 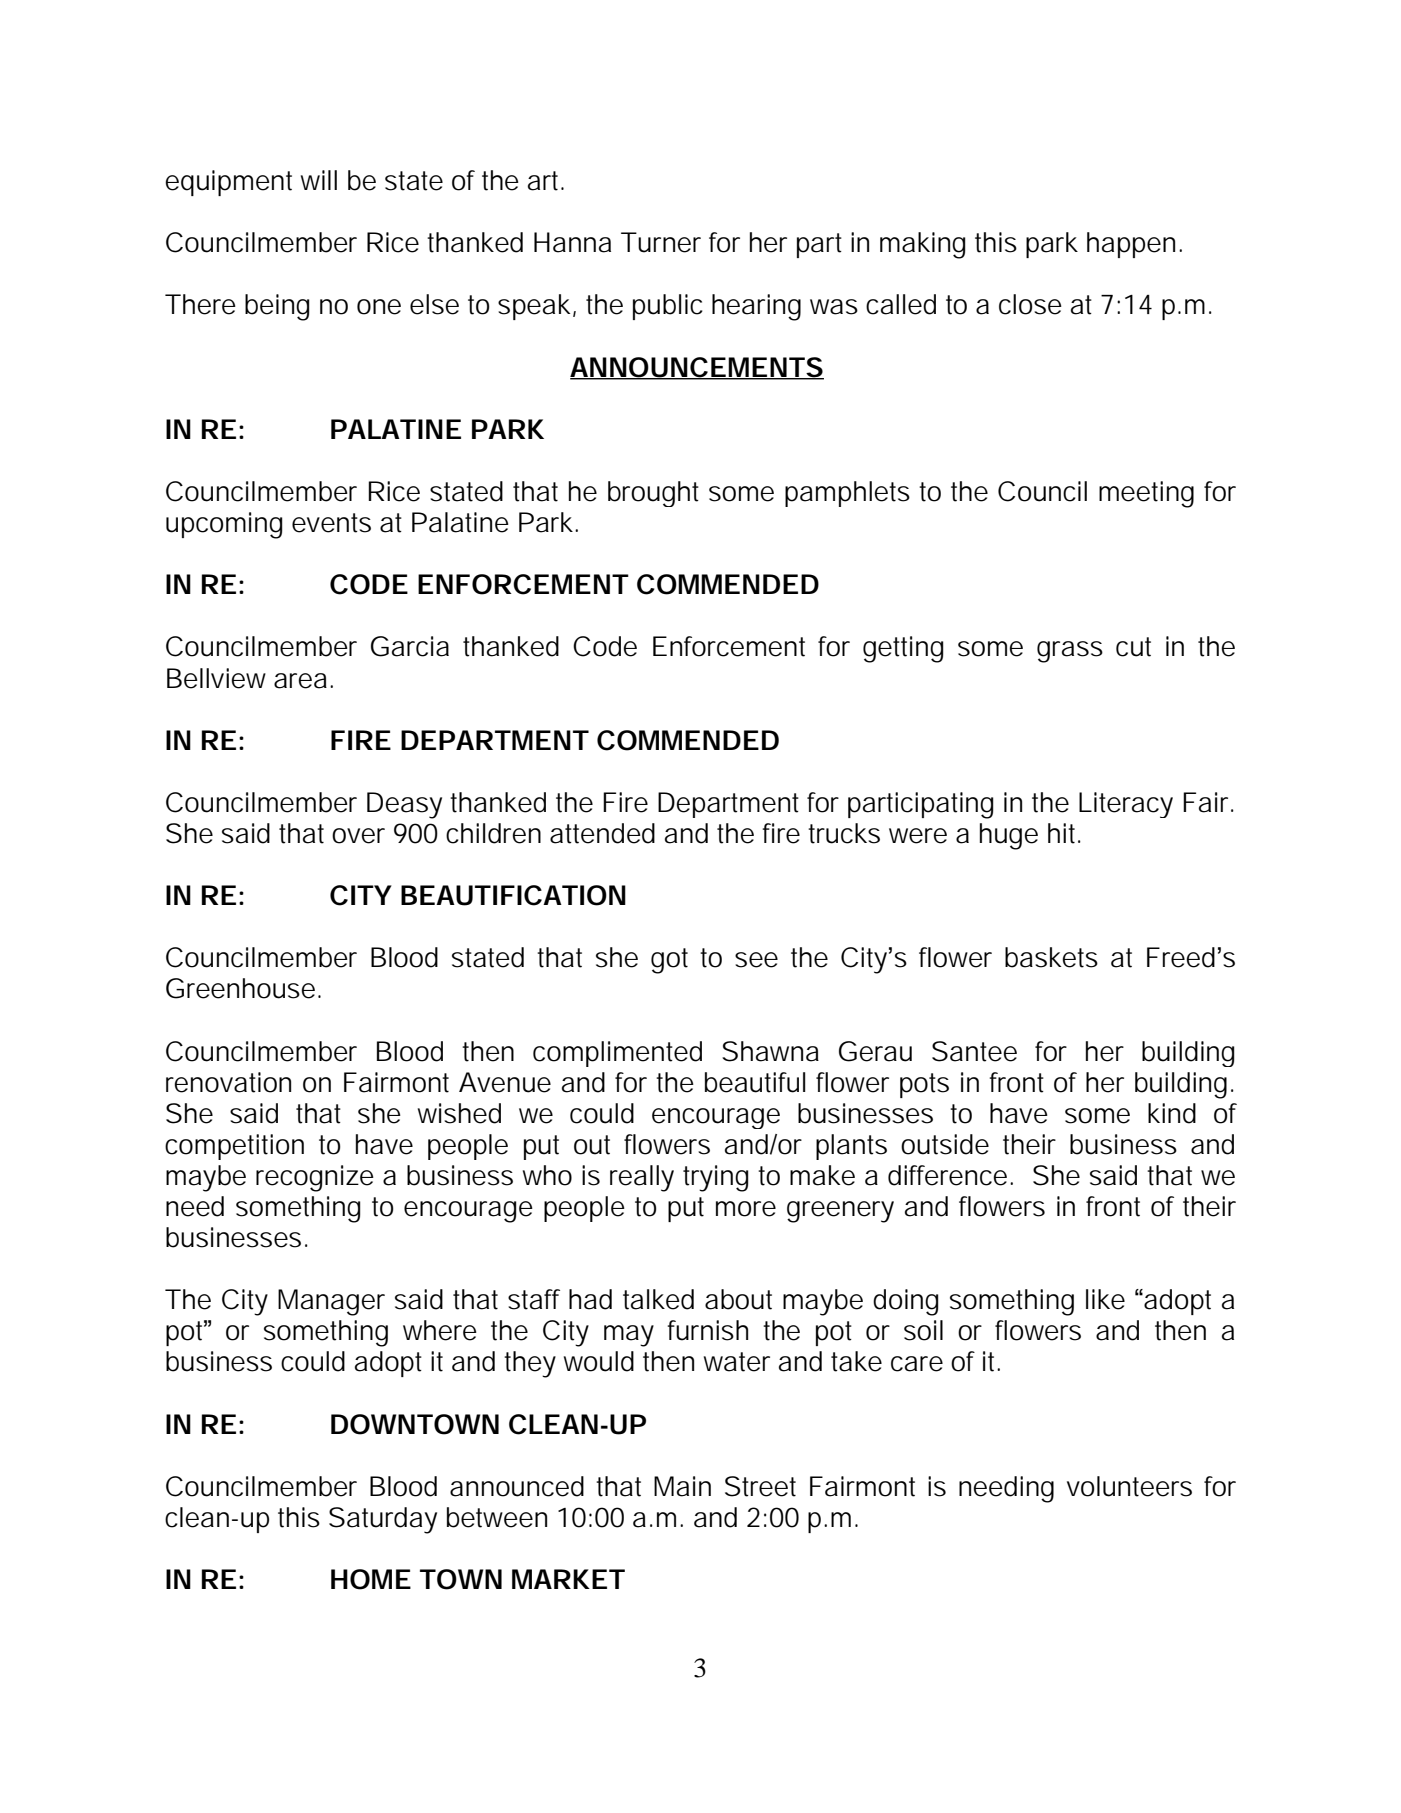 What do you see at coordinates (602, 833) in the page?
I see `attended` at bounding box center [602, 833].
